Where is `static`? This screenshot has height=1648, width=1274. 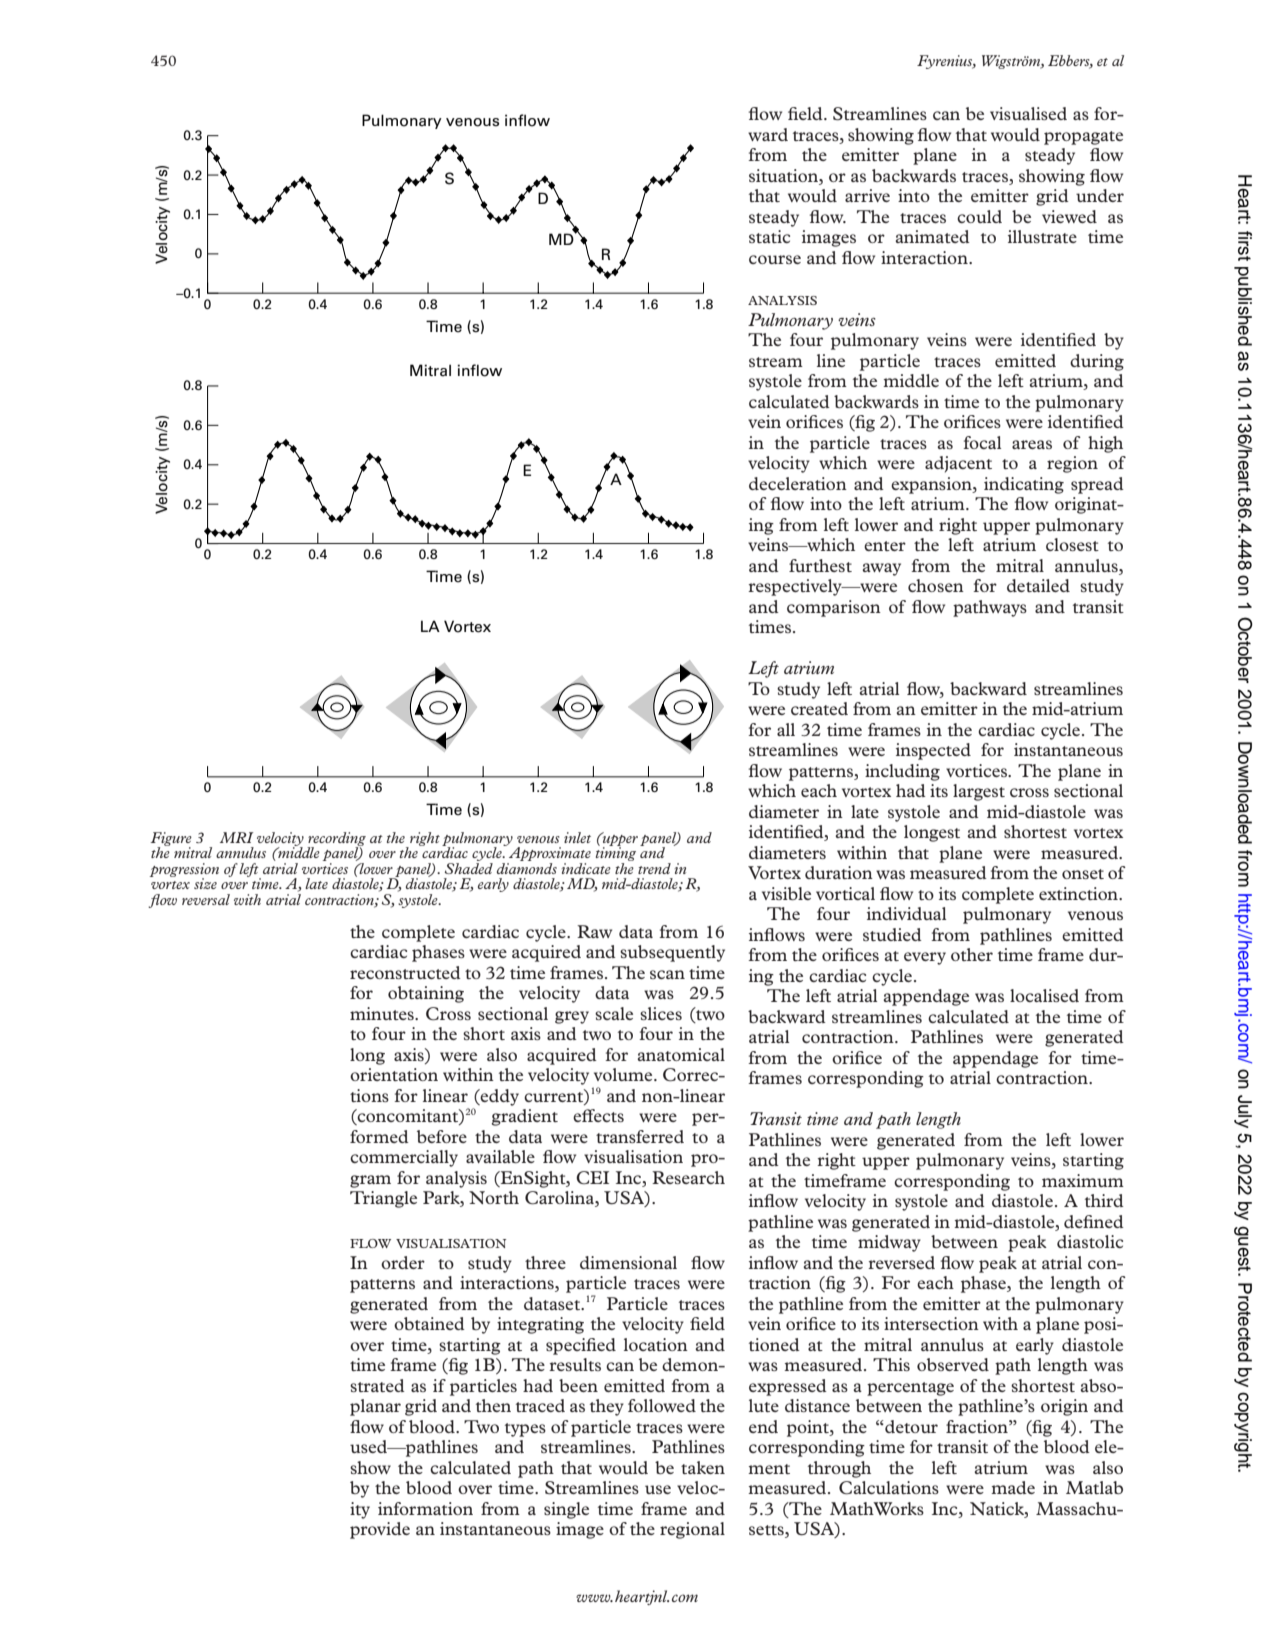 static is located at coordinates (769, 236).
